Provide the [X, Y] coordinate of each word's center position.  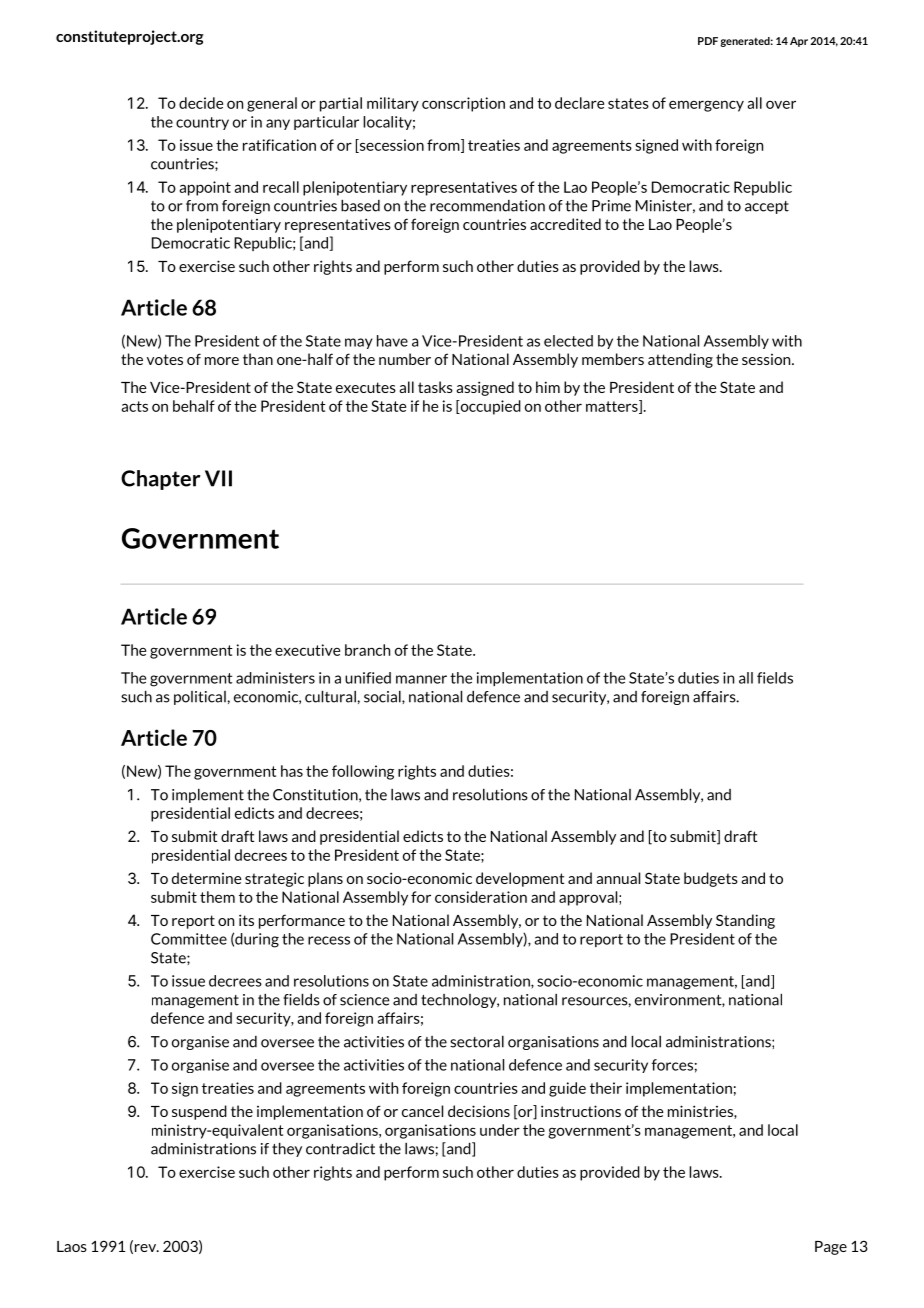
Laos [72, 1246]
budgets [711, 879]
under [500, 1130]
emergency [706, 106]
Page [831, 1248]
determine [207, 878]
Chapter [160, 480]
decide [201, 103]
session [767, 359]
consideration [481, 897]
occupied [489, 407]
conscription [463, 104]
